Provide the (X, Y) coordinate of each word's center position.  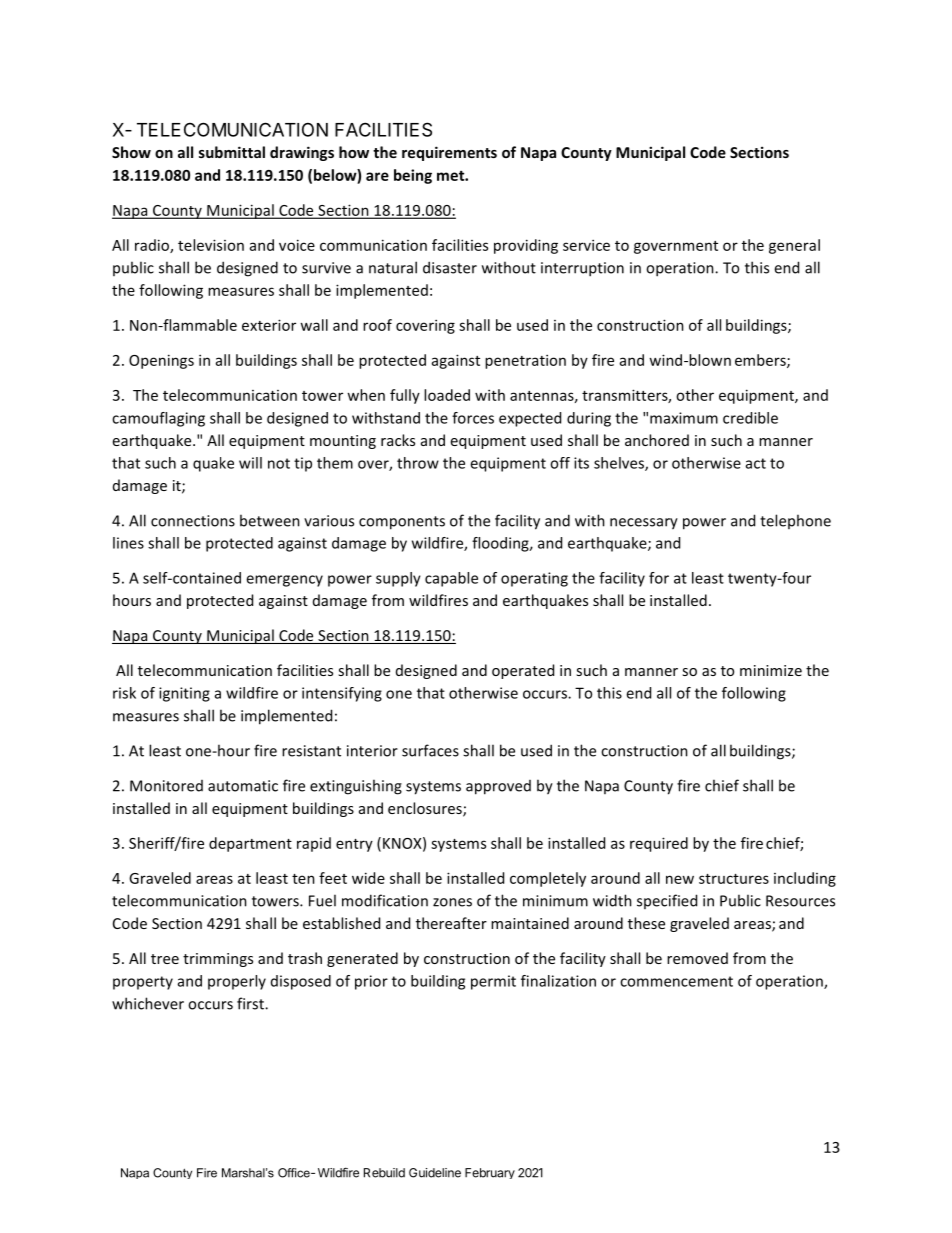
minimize (771, 670)
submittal (232, 152)
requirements (449, 153)
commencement (676, 981)
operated (523, 671)
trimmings (218, 960)
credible (750, 418)
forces (473, 418)
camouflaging (158, 419)
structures (734, 879)
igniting (184, 694)
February (490, 1173)
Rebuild (384, 1173)
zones (452, 902)
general (794, 246)
